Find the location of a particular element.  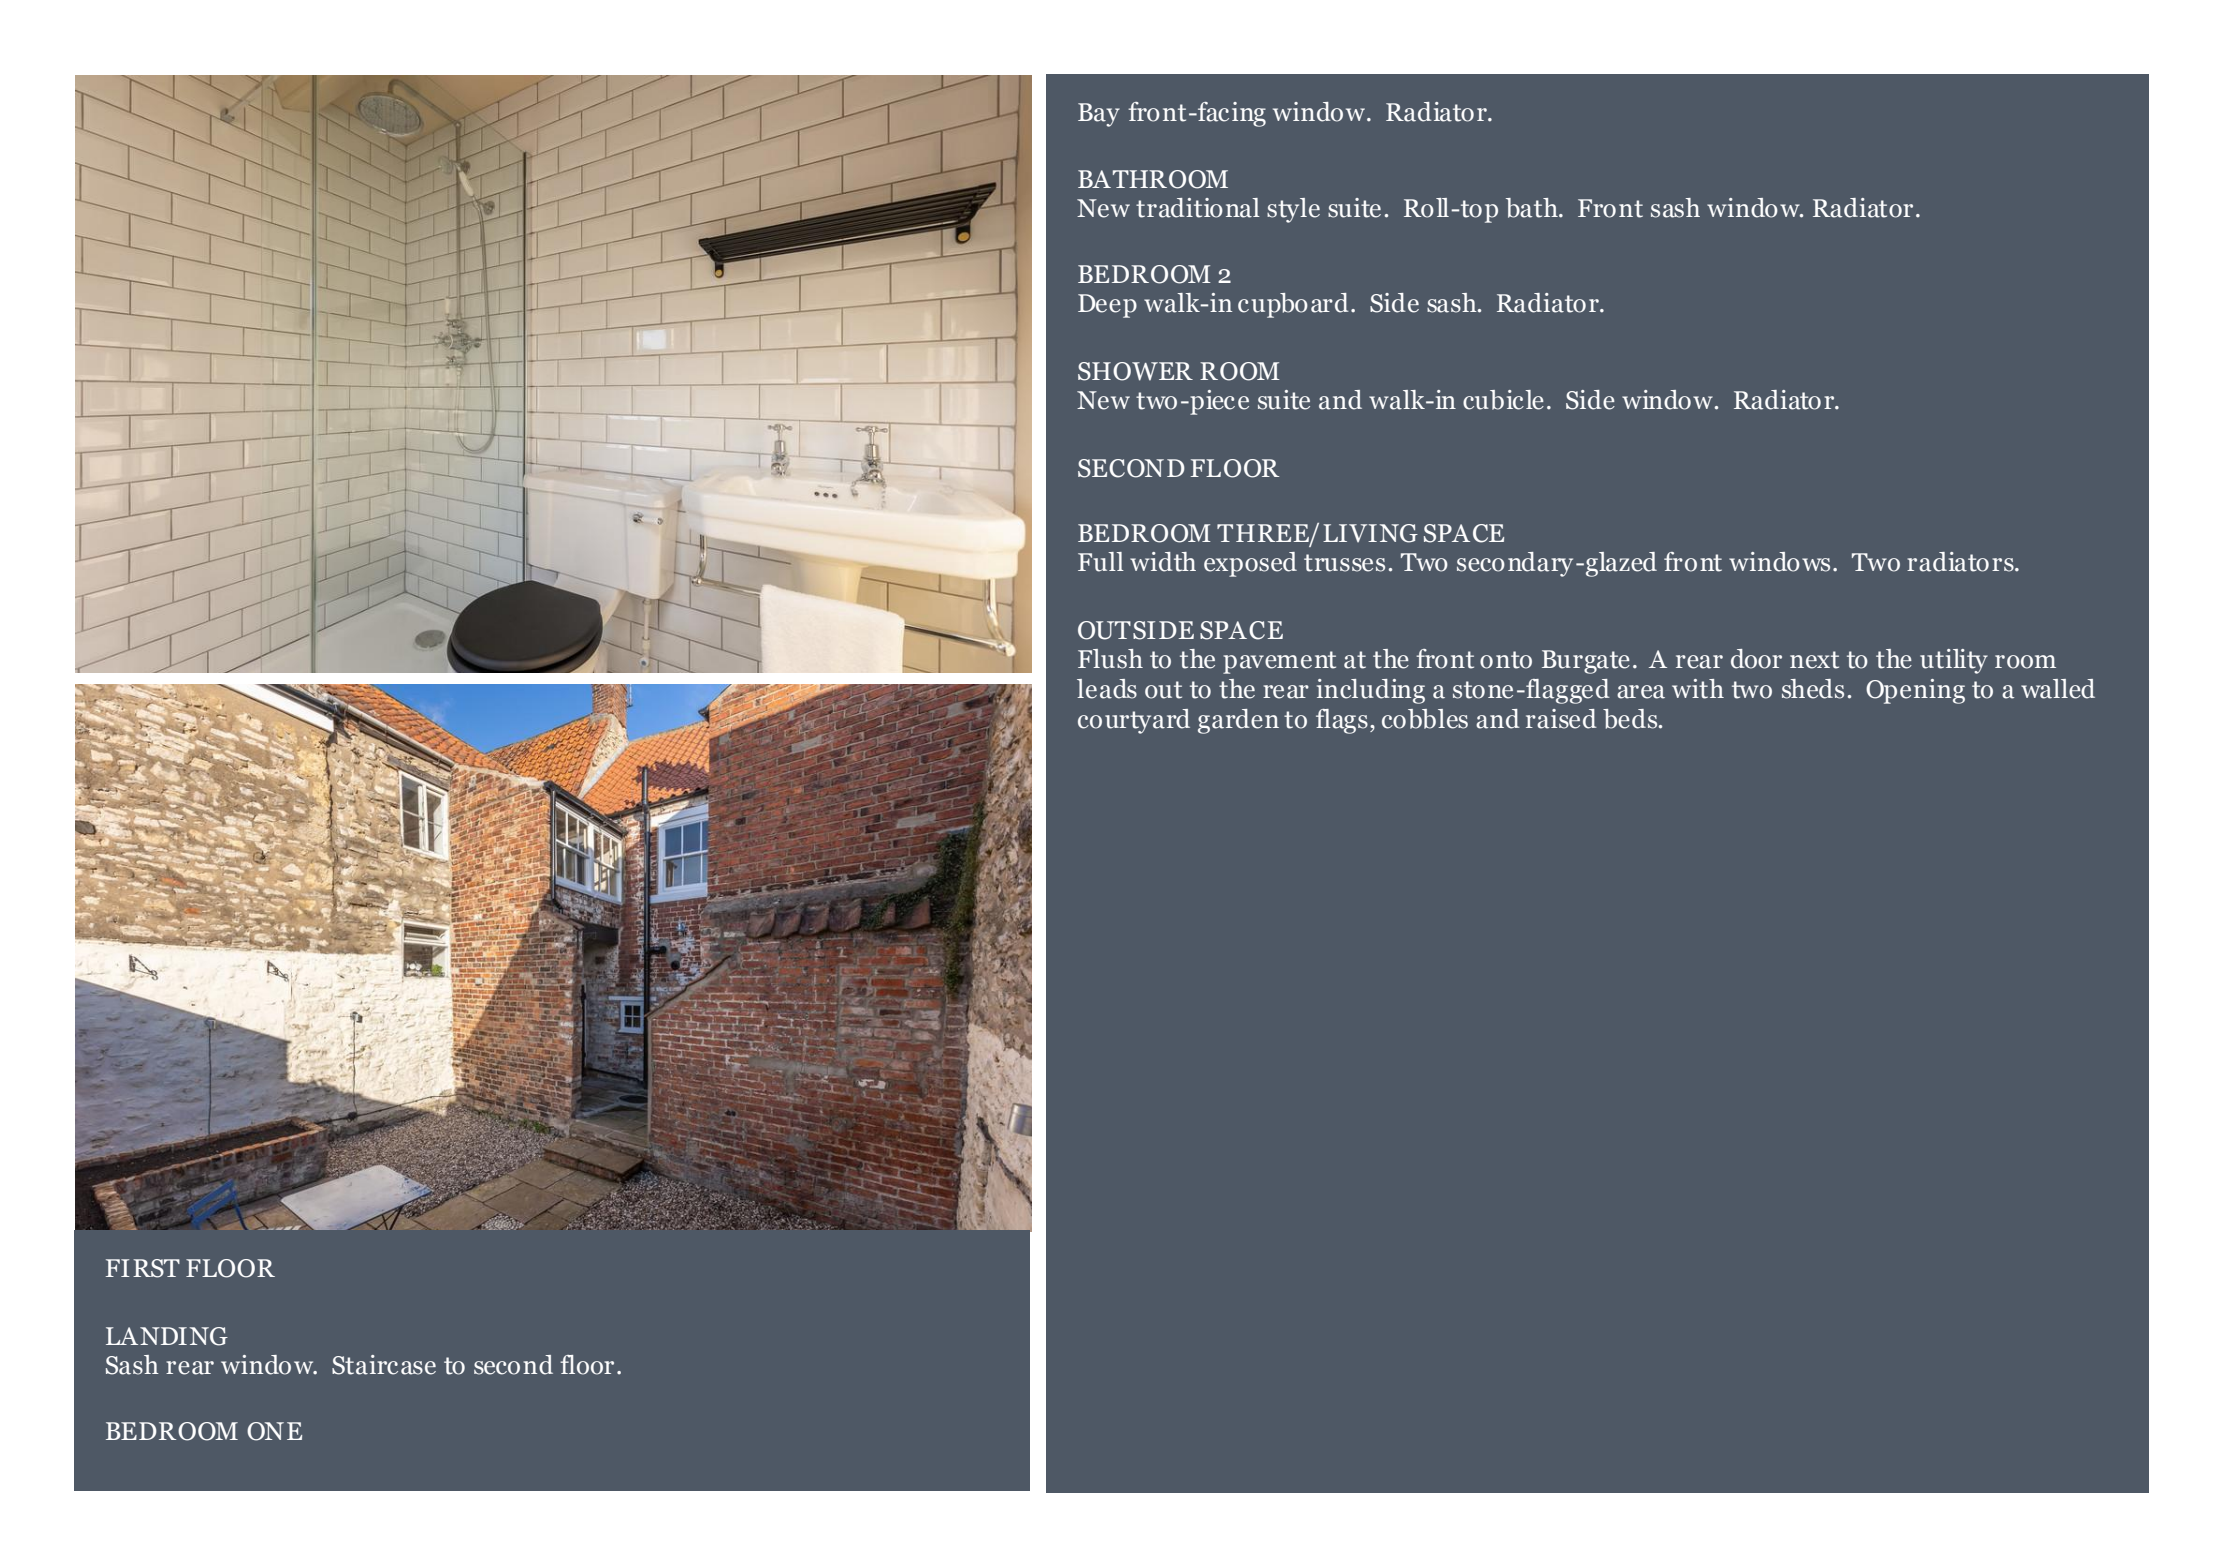

Staircase is located at coordinates (384, 1365).
